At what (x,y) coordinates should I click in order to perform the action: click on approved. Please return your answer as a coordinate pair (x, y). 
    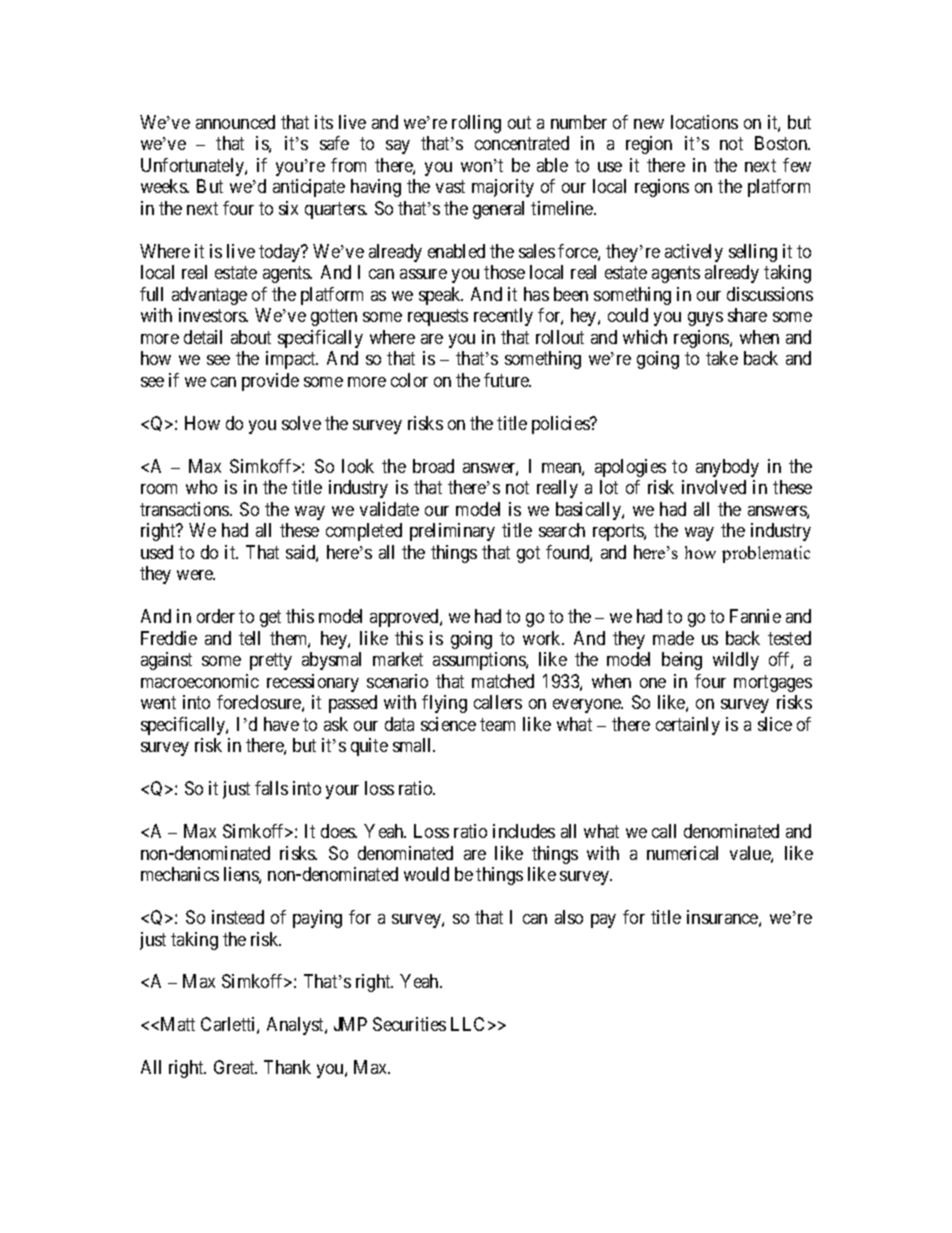
    Looking at the image, I should click on (405, 618).
